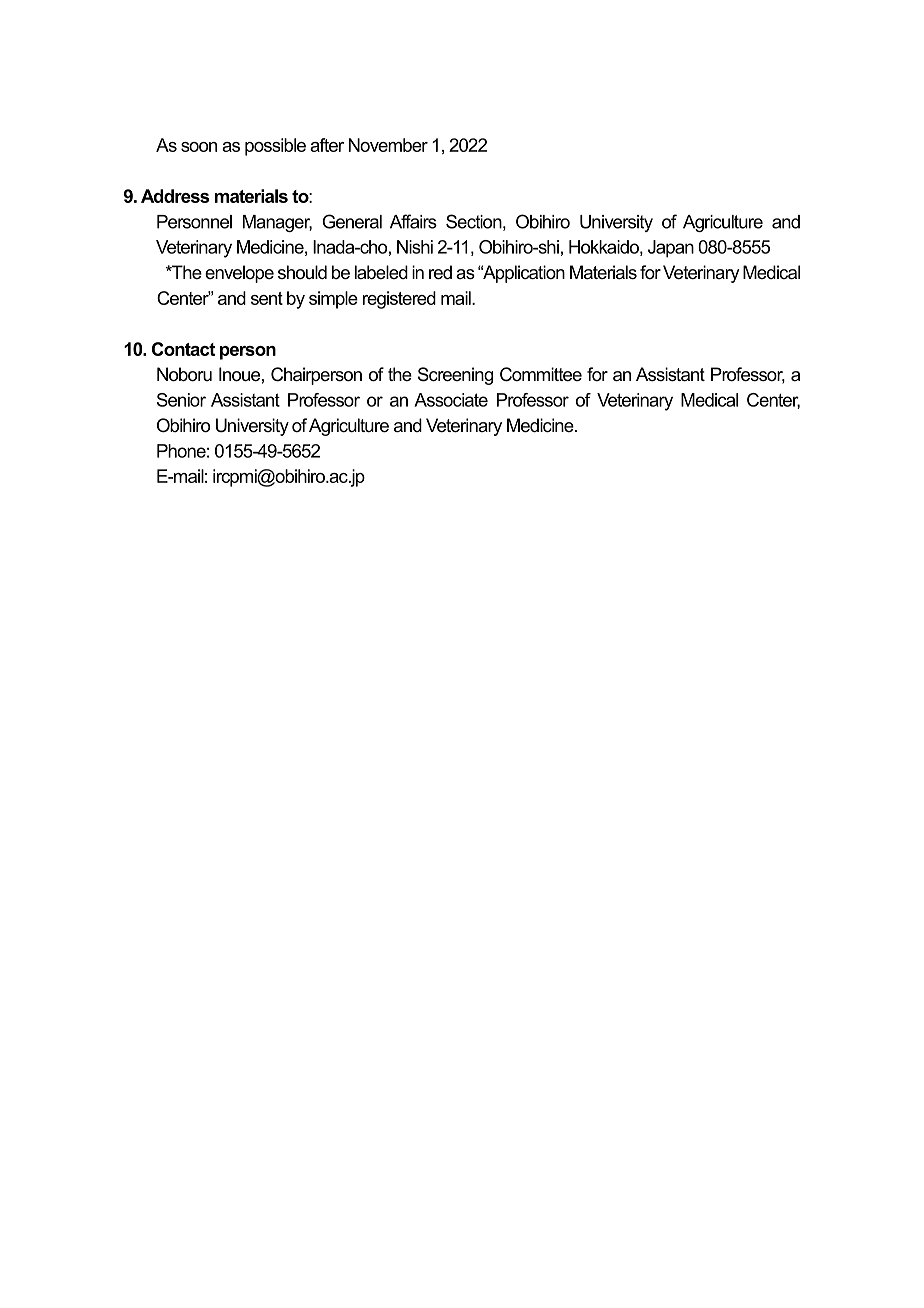 This image has height=1308, width=924. I want to click on registered, so click(399, 300).
